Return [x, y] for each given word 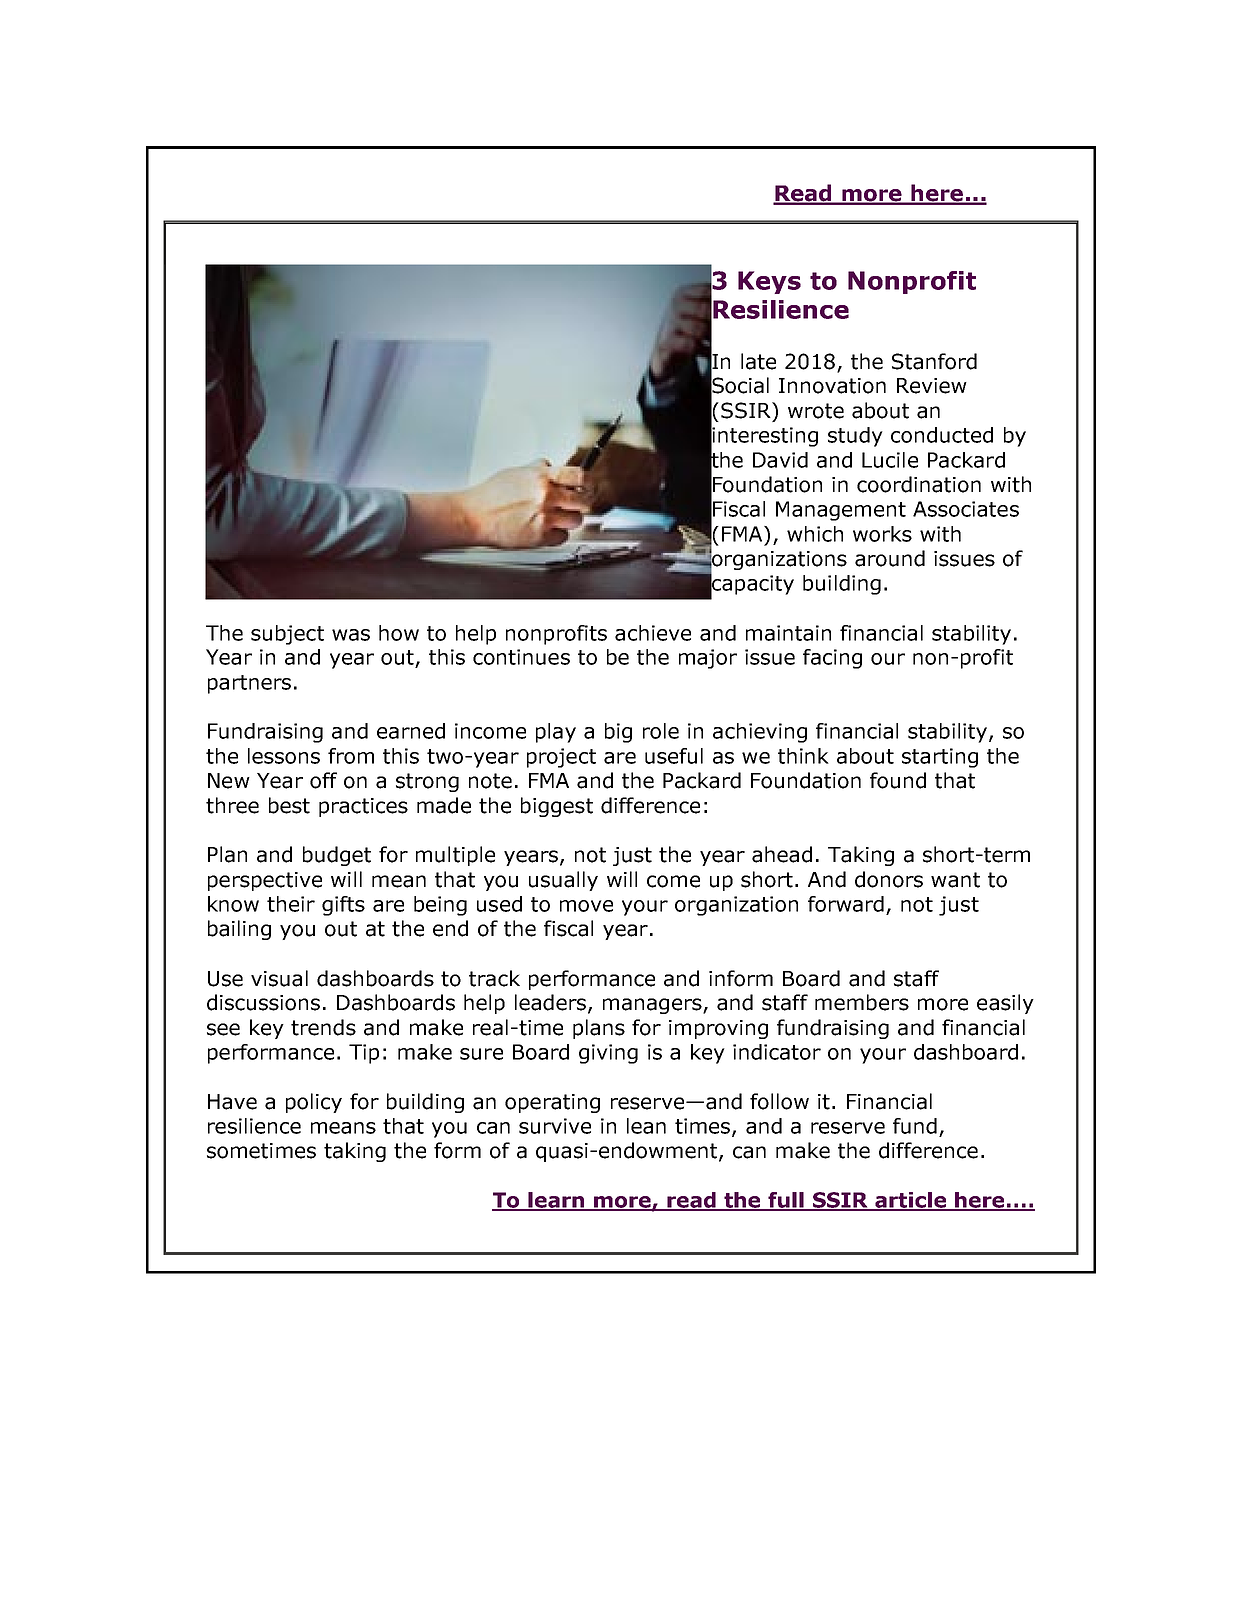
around [890, 558]
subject [287, 635]
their [291, 904]
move [586, 906]
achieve [653, 633]
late [758, 361]
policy [314, 1103]
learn [557, 1201]
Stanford [934, 361]
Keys [769, 282]
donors [889, 879]
